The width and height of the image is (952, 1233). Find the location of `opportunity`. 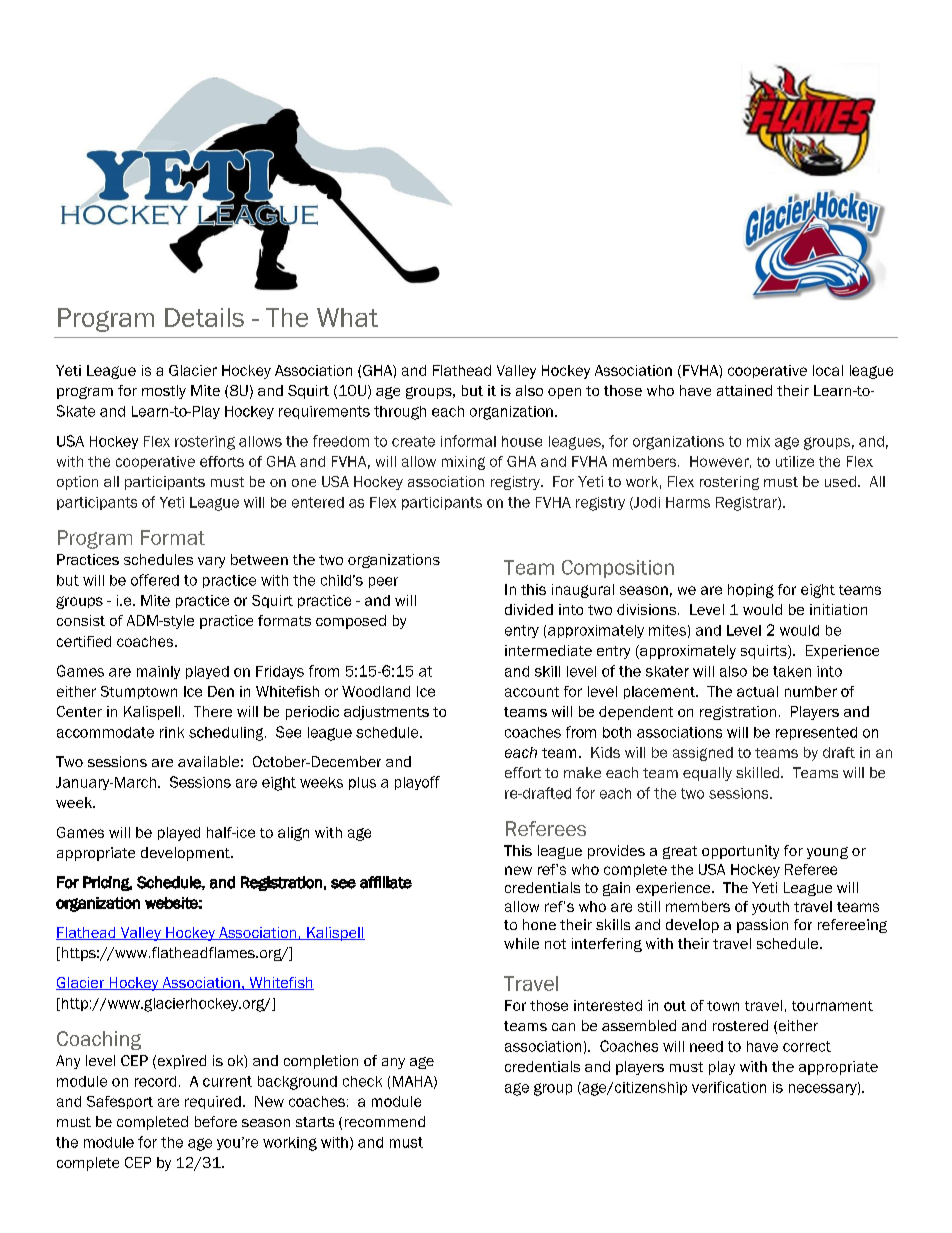

opportunity is located at coordinates (740, 852).
